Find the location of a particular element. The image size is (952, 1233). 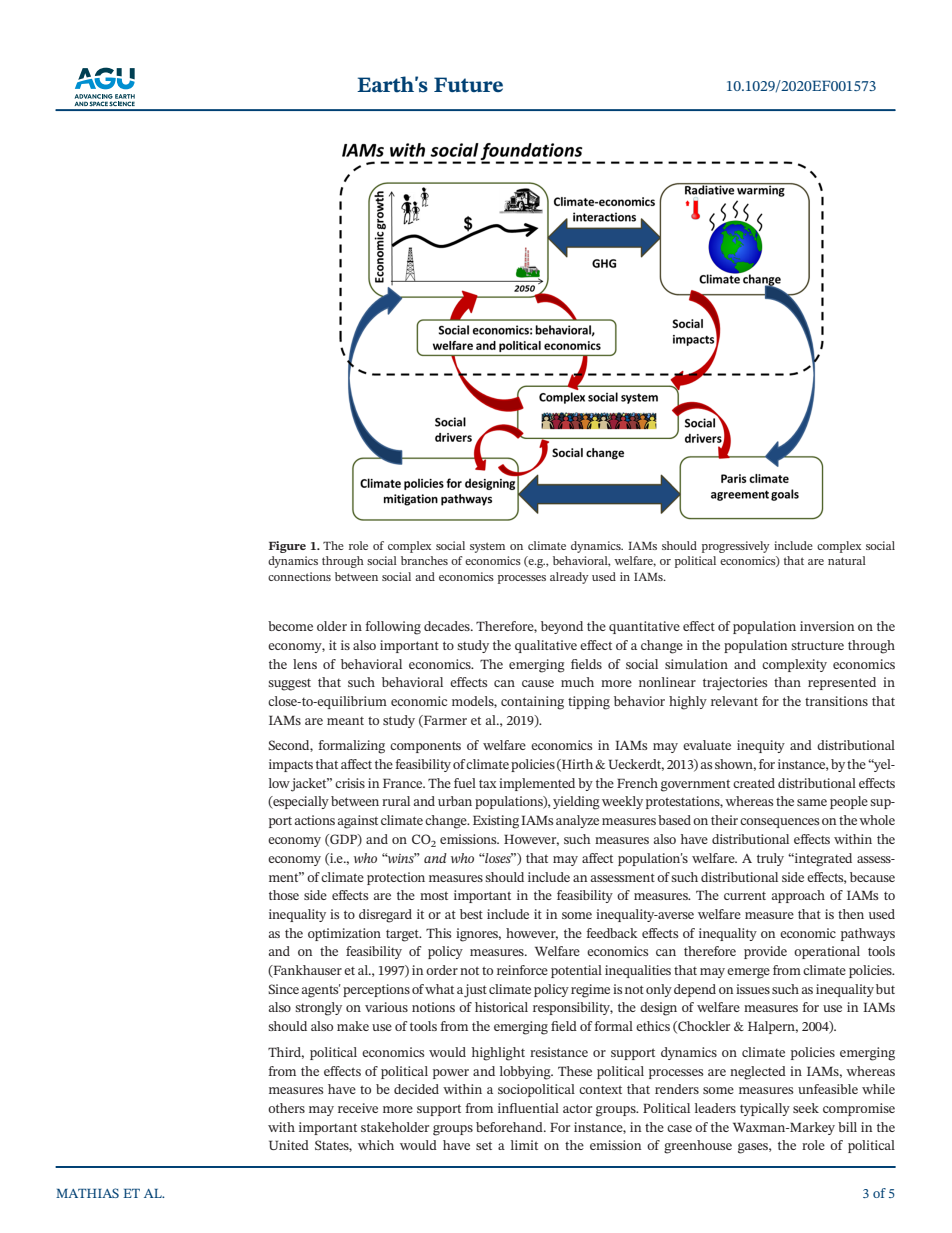

progressively is located at coordinates (736, 547).
